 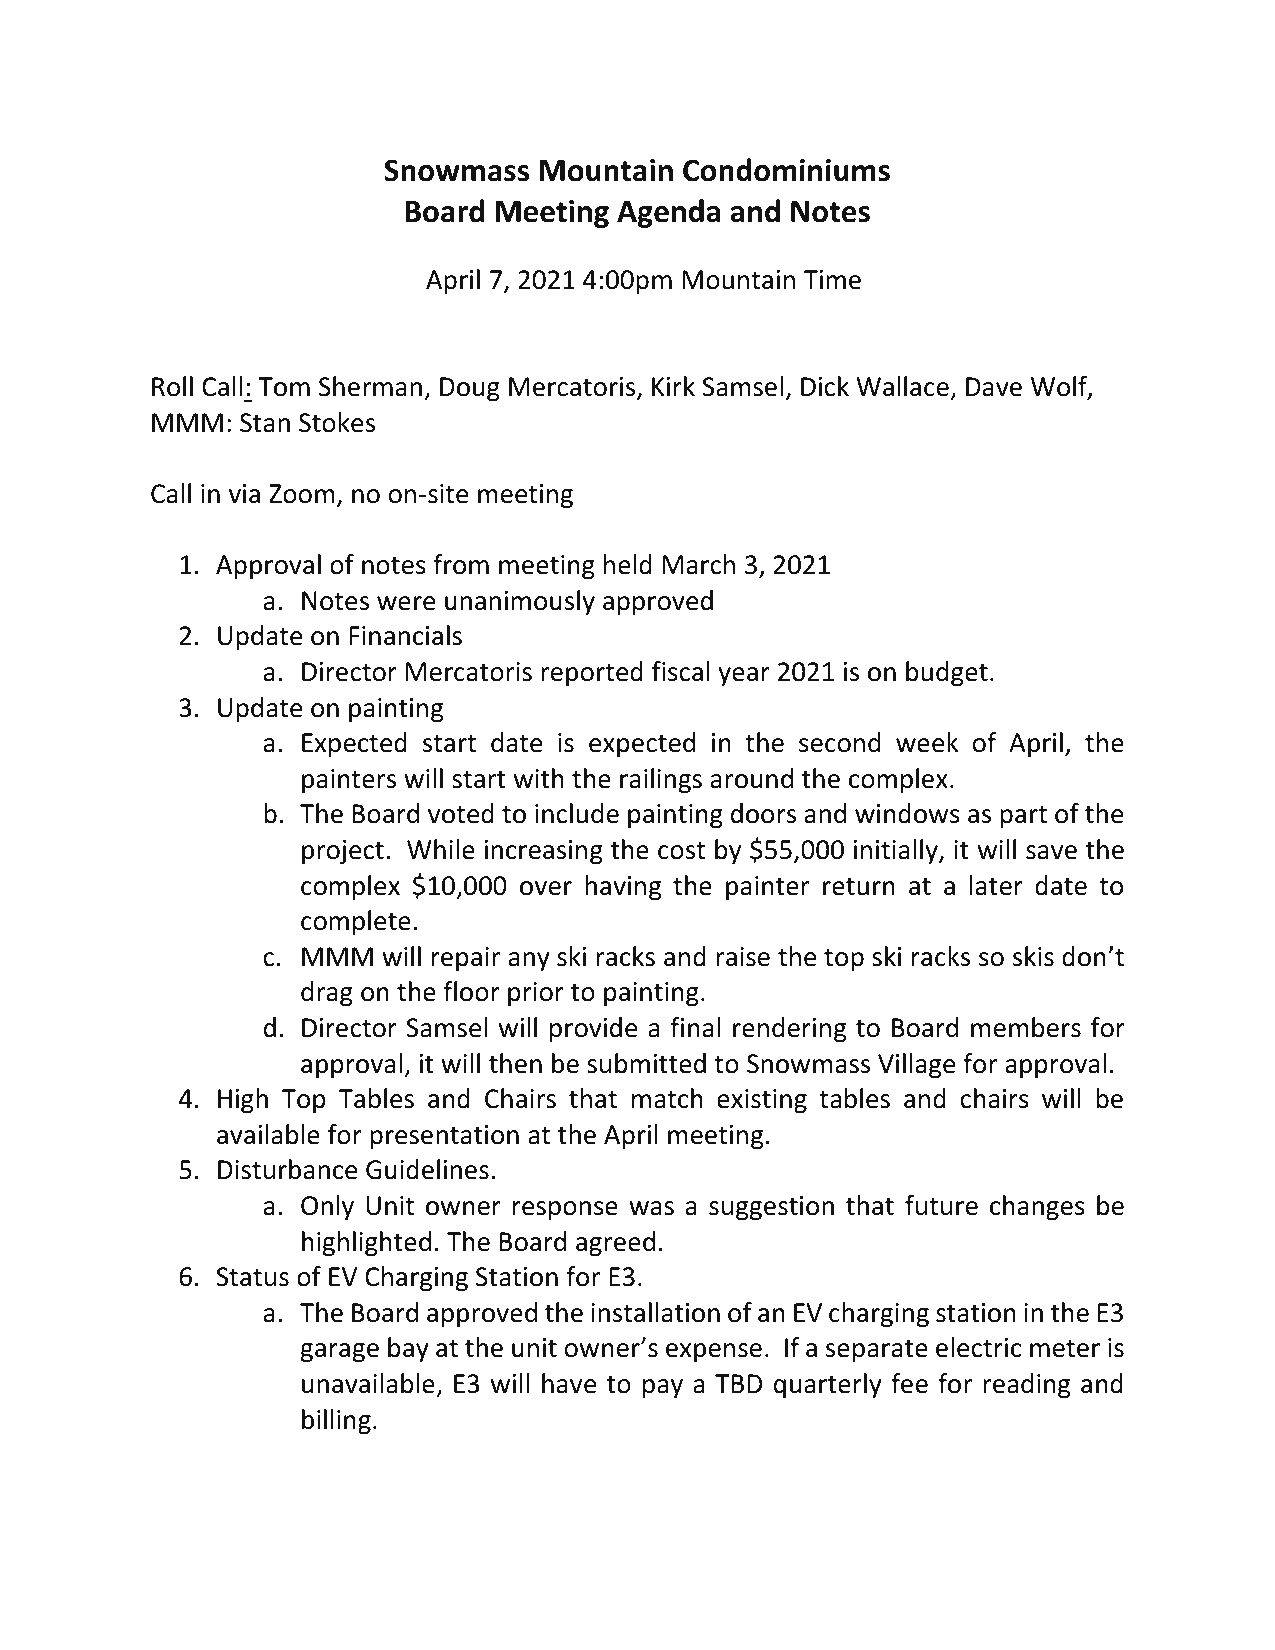 I want to click on garage, so click(x=339, y=1353).
